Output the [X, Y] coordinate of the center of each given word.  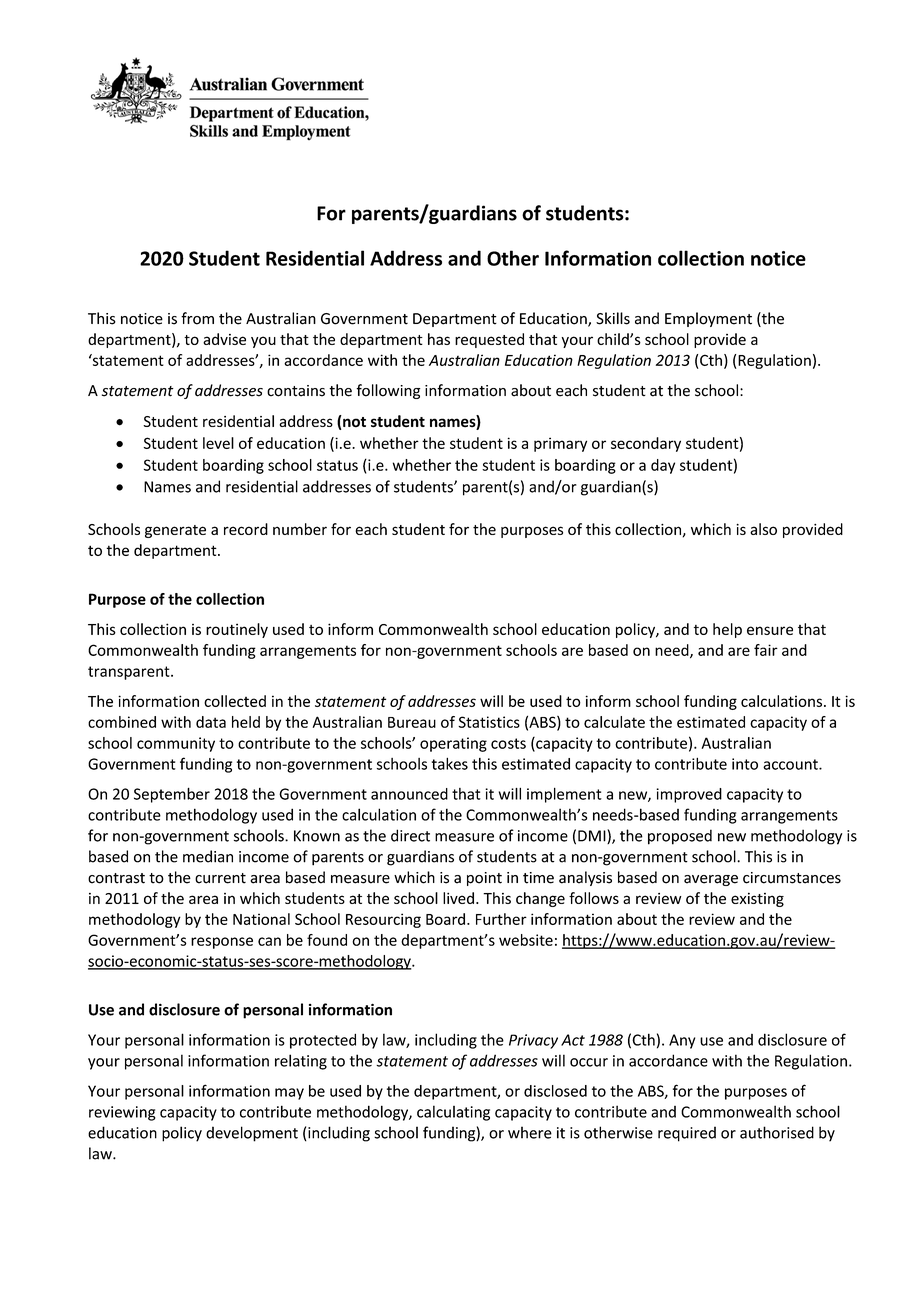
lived [458, 898]
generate [175, 531]
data [211, 722]
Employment [708, 319]
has [439, 339]
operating [453, 744]
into [745, 764]
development [252, 1134]
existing [757, 899]
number [300, 529]
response [222, 943]
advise [224, 339]
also [763, 529]
